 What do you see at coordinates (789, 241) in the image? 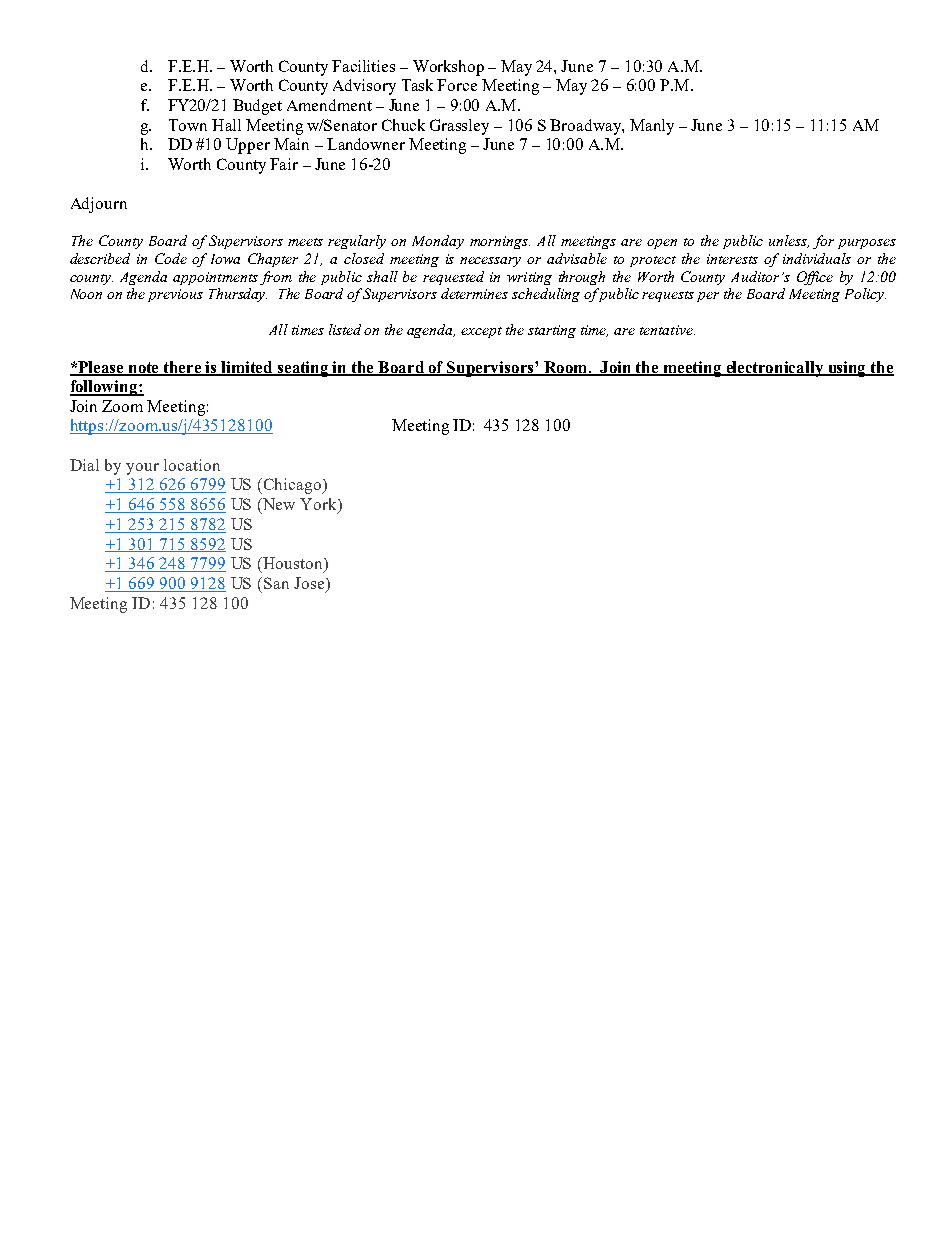
I see `unless` at bounding box center [789, 241].
